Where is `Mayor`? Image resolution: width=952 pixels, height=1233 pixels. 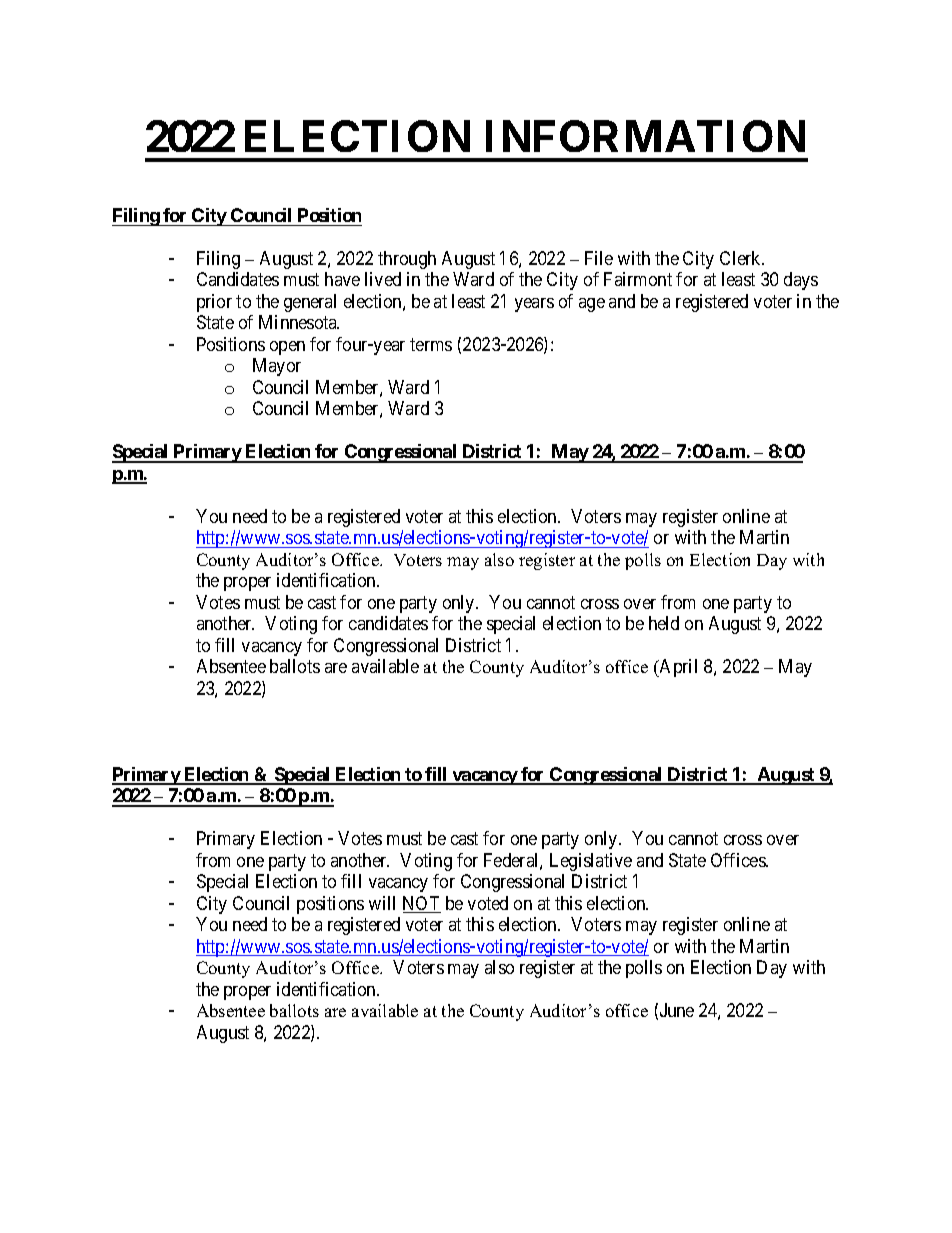 Mayor is located at coordinates (277, 367).
